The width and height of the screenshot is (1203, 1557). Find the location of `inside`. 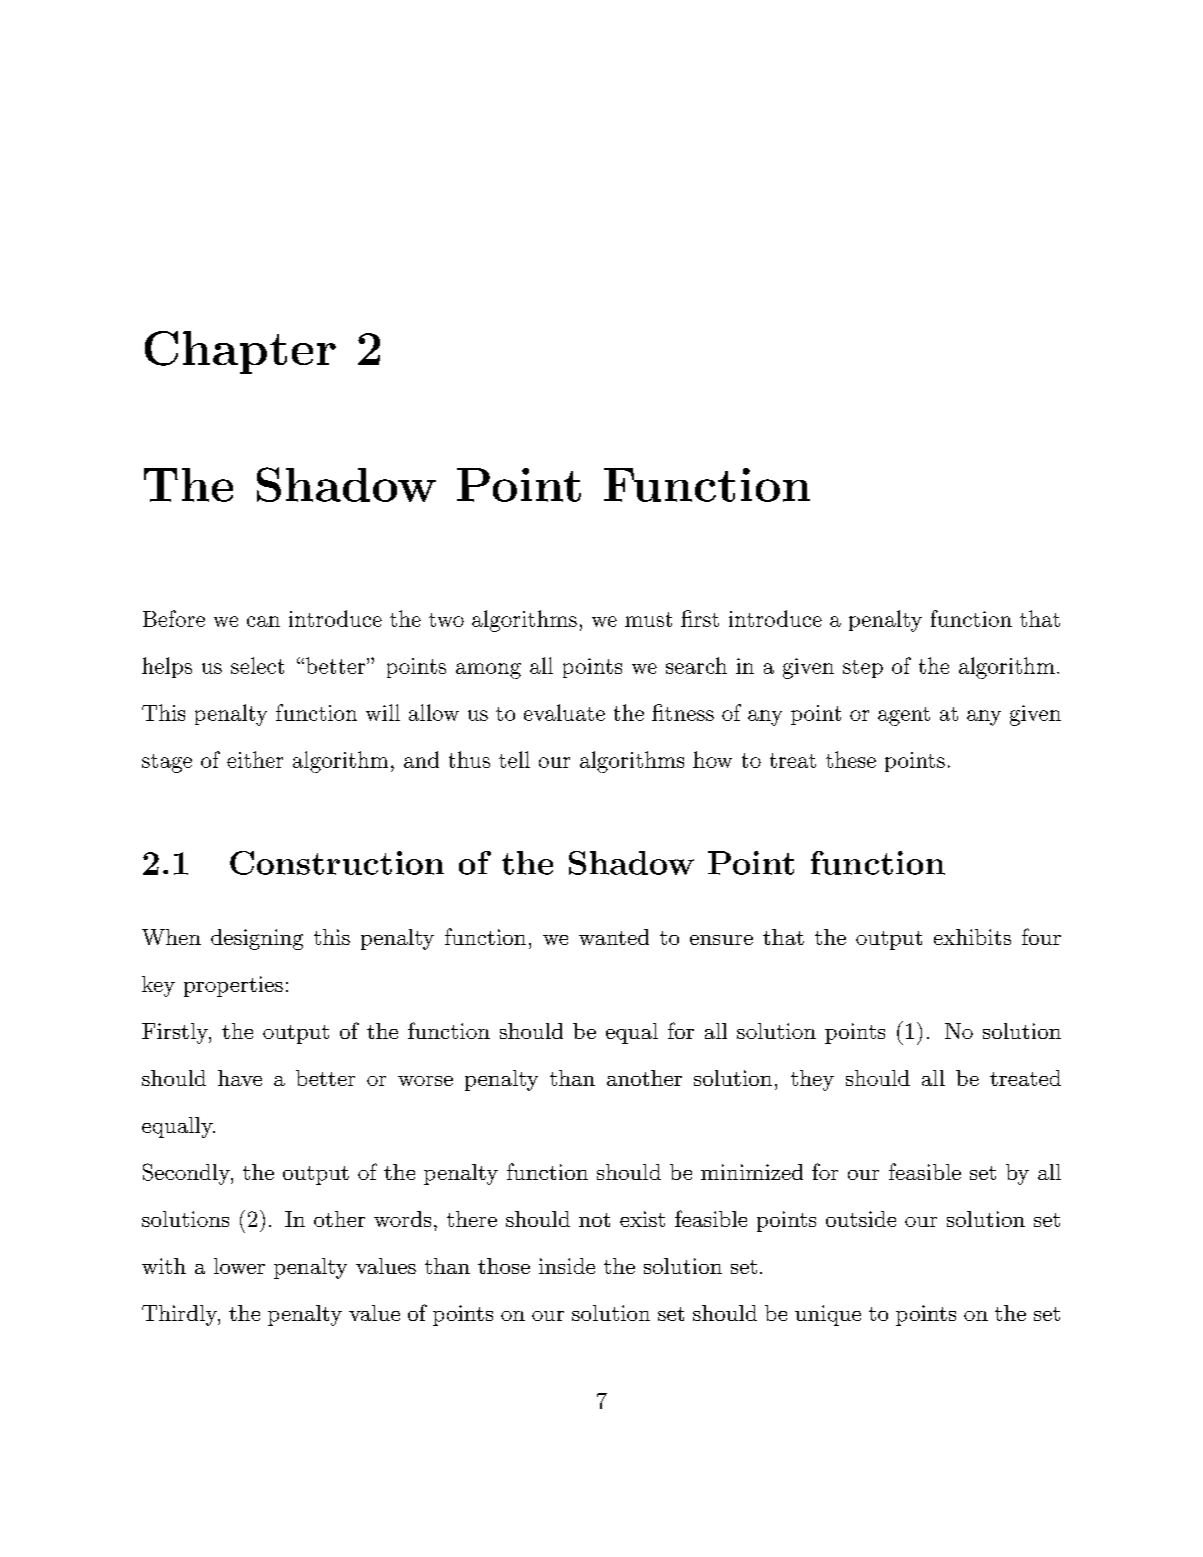

inside is located at coordinates (567, 1266).
